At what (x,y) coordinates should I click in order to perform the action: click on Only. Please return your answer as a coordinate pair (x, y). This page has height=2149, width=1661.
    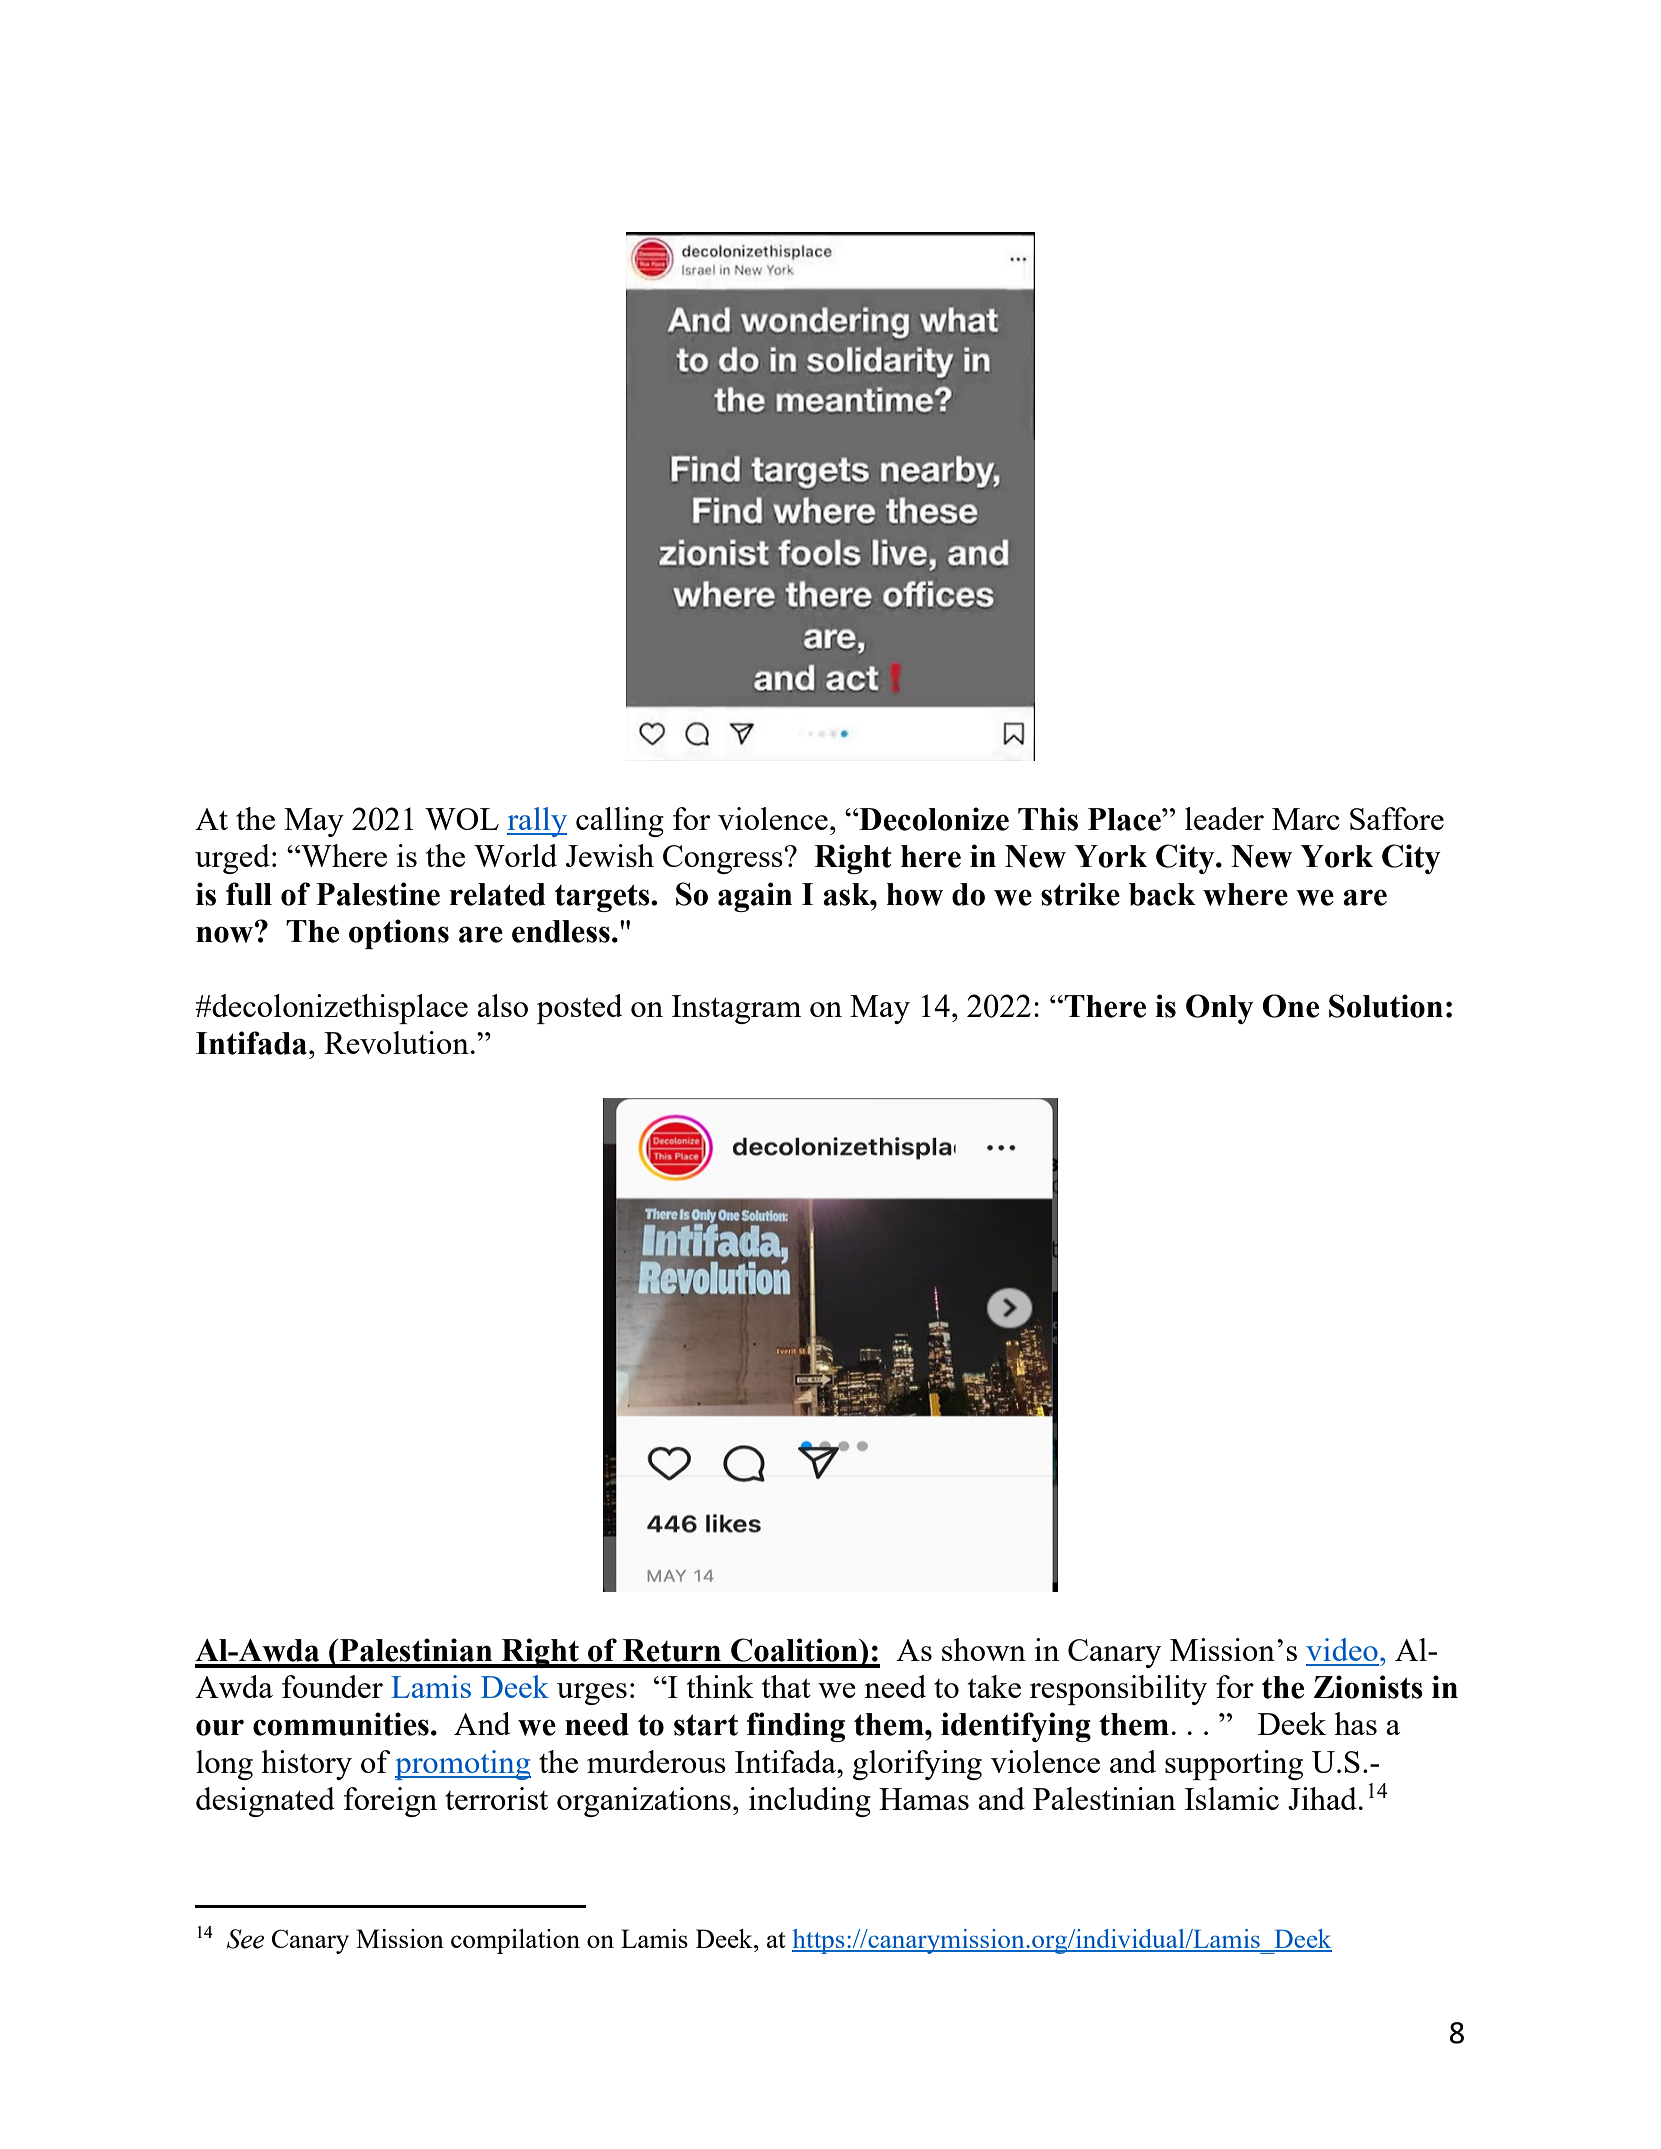
    Looking at the image, I should click on (1220, 1009).
